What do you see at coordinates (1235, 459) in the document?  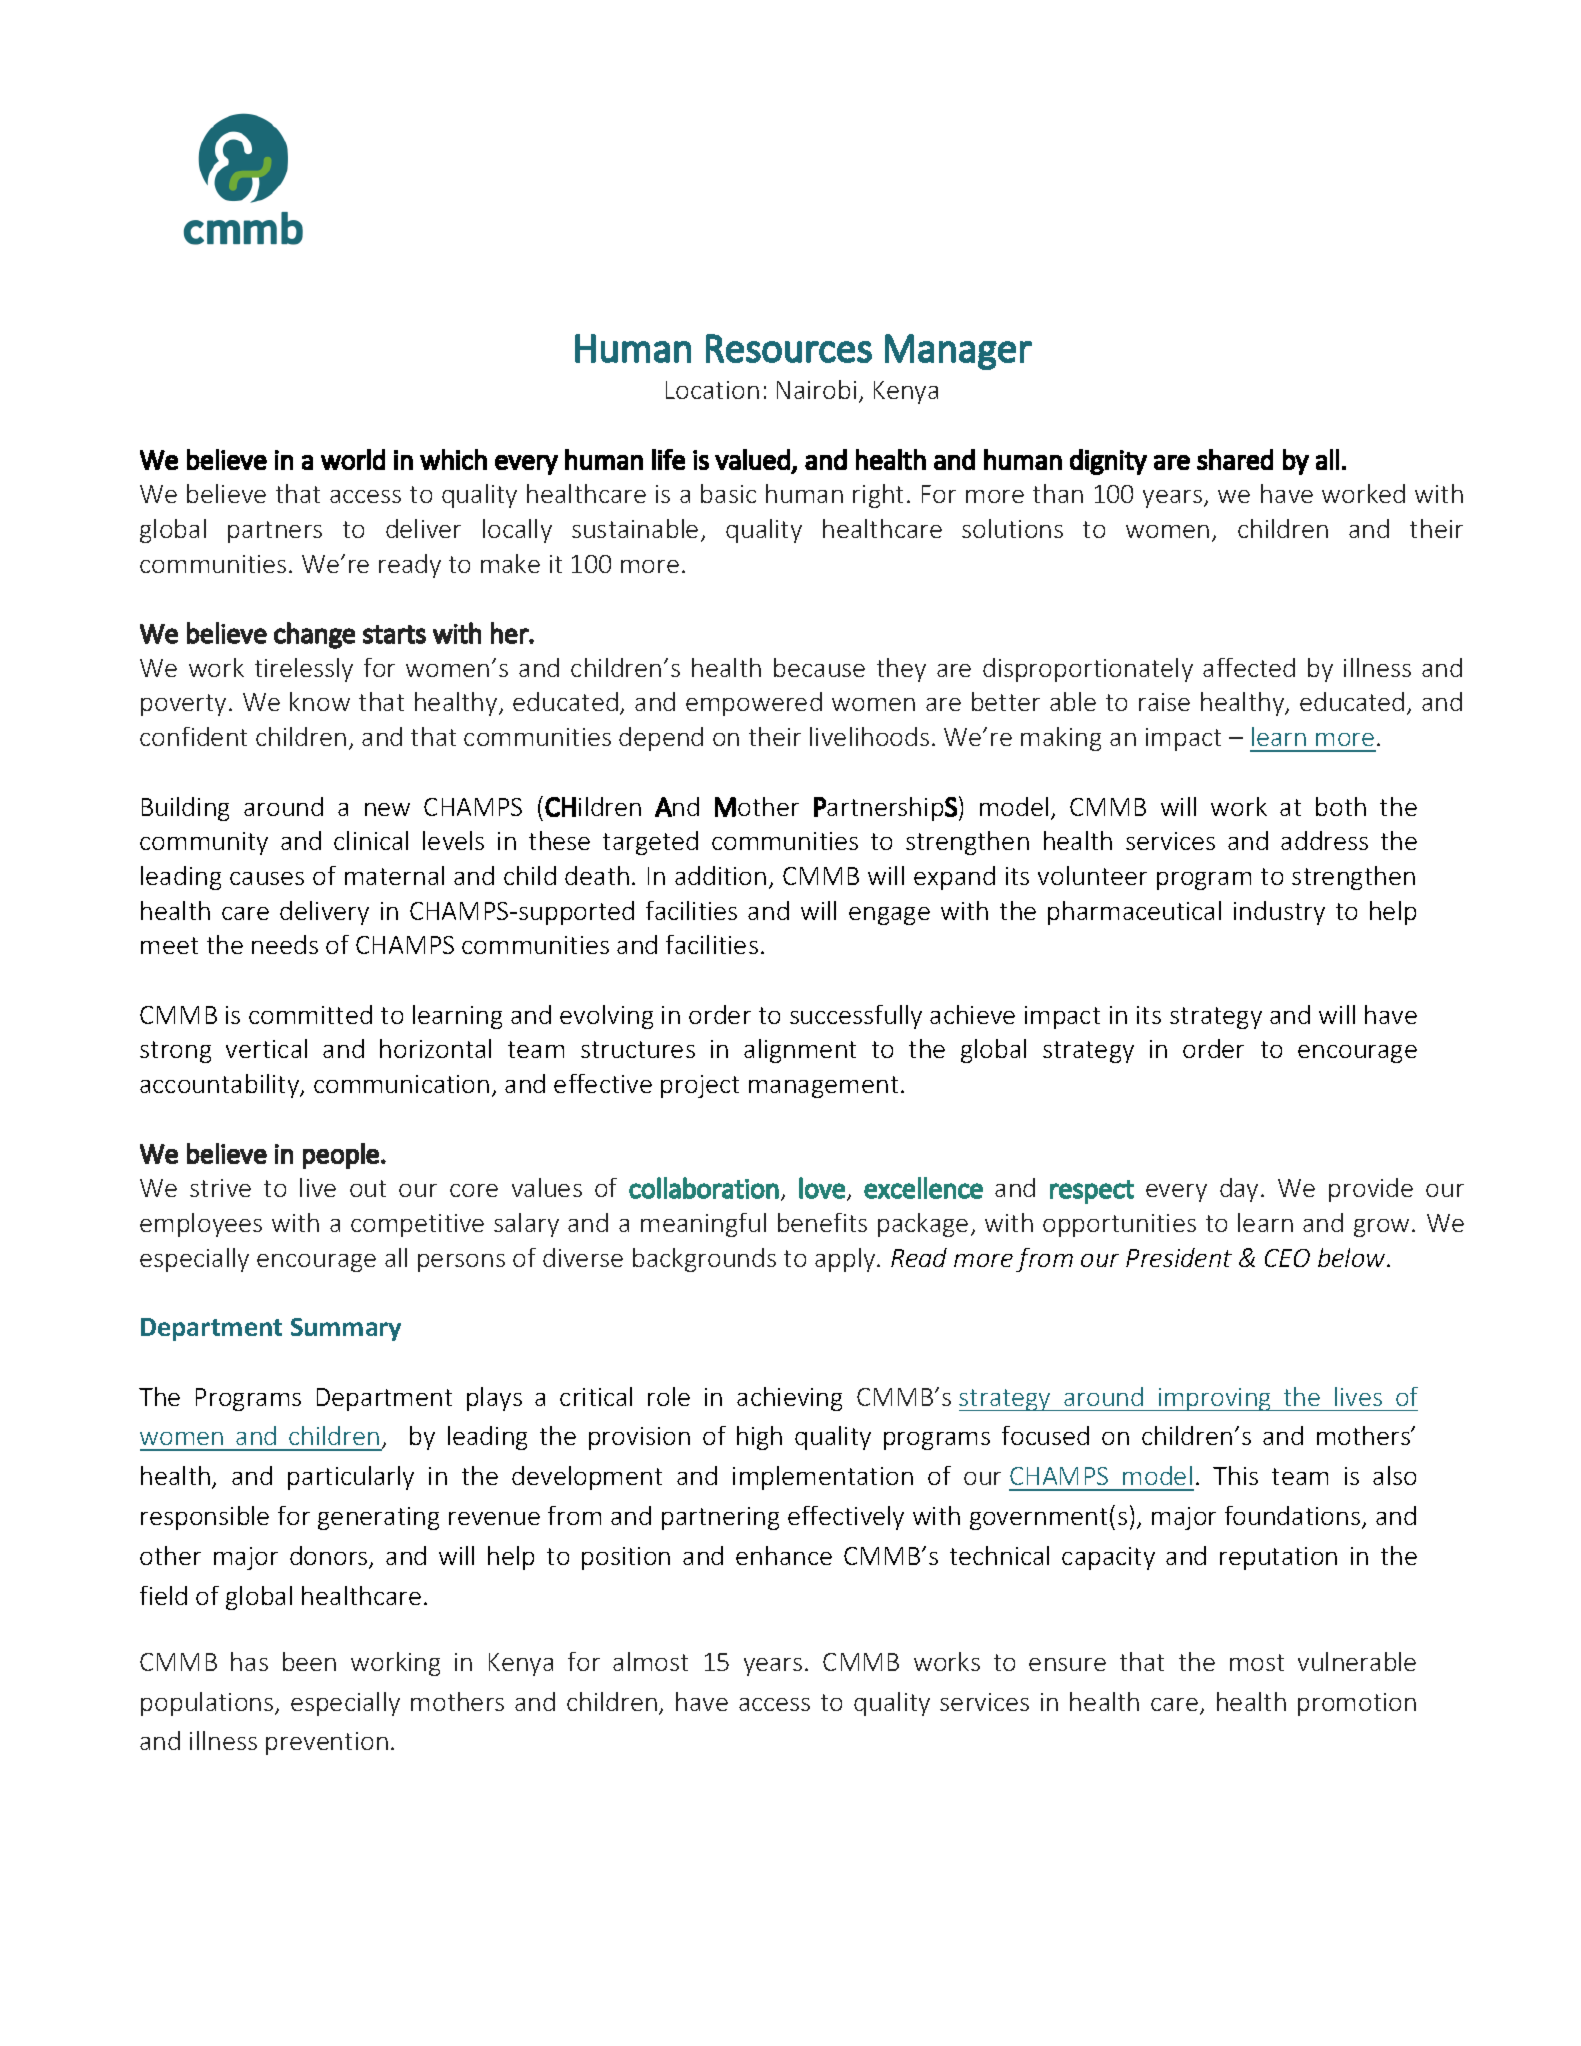 I see `shared` at bounding box center [1235, 459].
